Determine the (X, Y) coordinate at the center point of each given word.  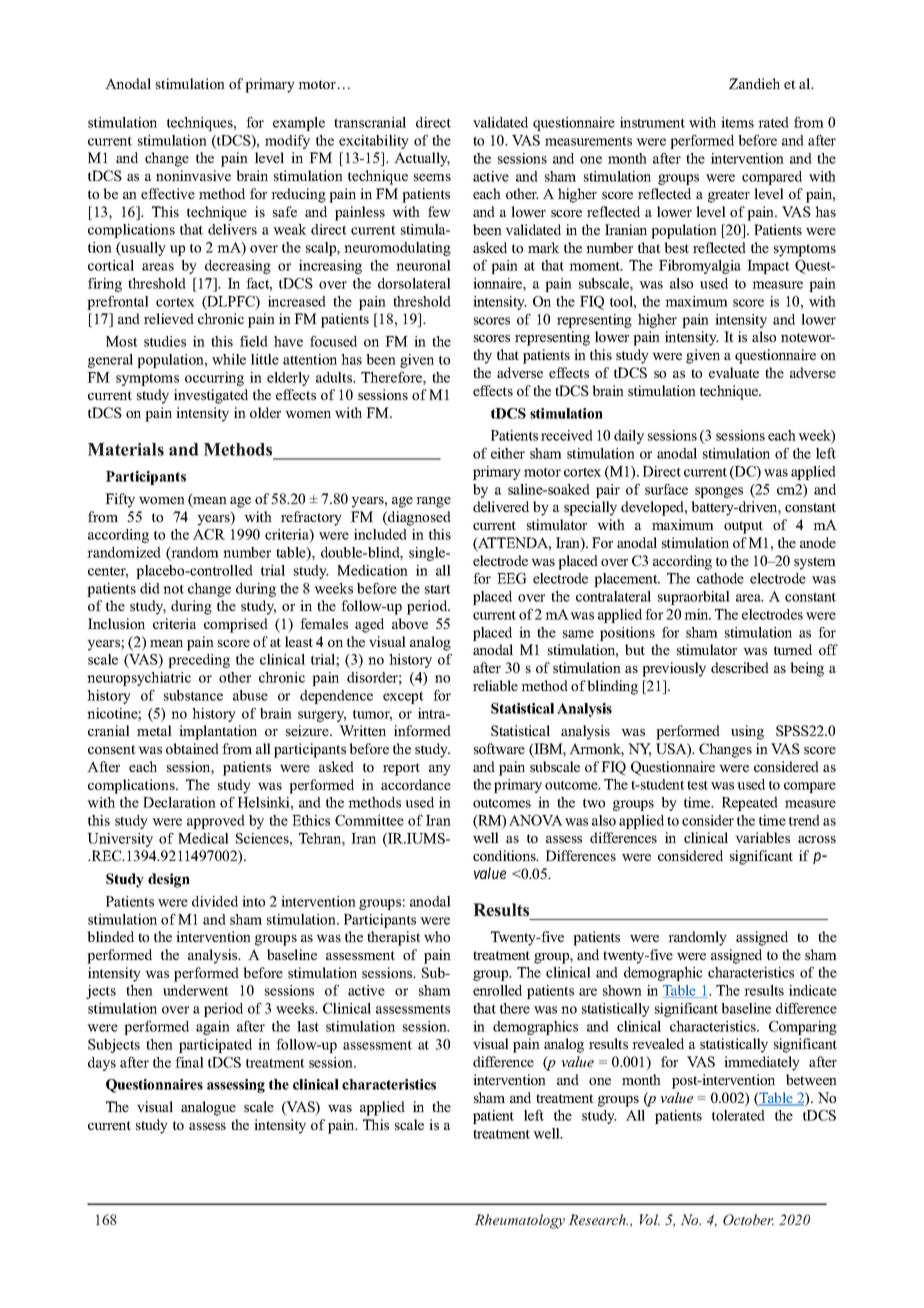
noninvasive (193, 175)
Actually (422, 159)
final (189, 1062)
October (748, 1219)
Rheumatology (519, 1221)
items (737, 122)
